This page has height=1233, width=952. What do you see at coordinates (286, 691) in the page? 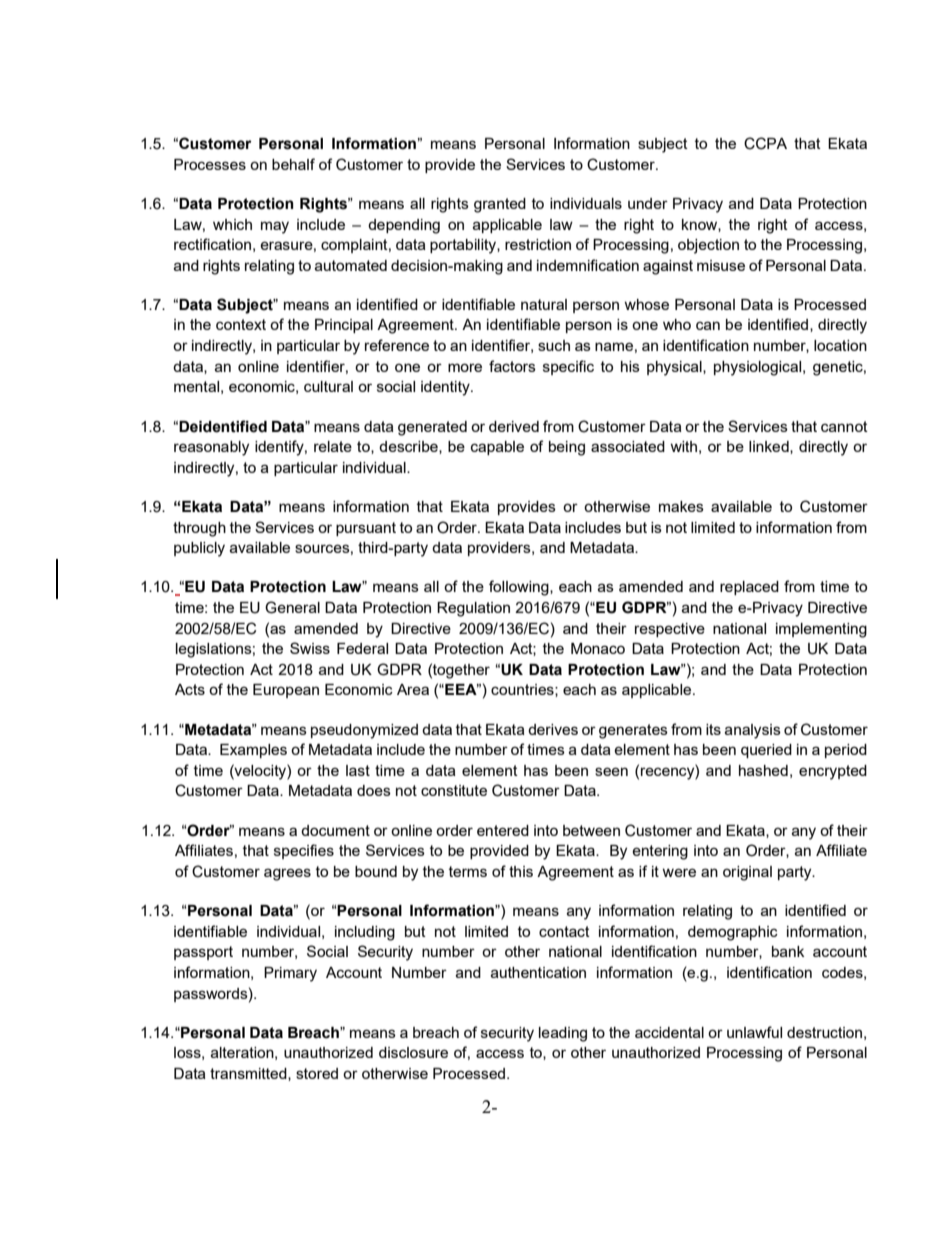
I see `European` at bounding box center [286, 691].
